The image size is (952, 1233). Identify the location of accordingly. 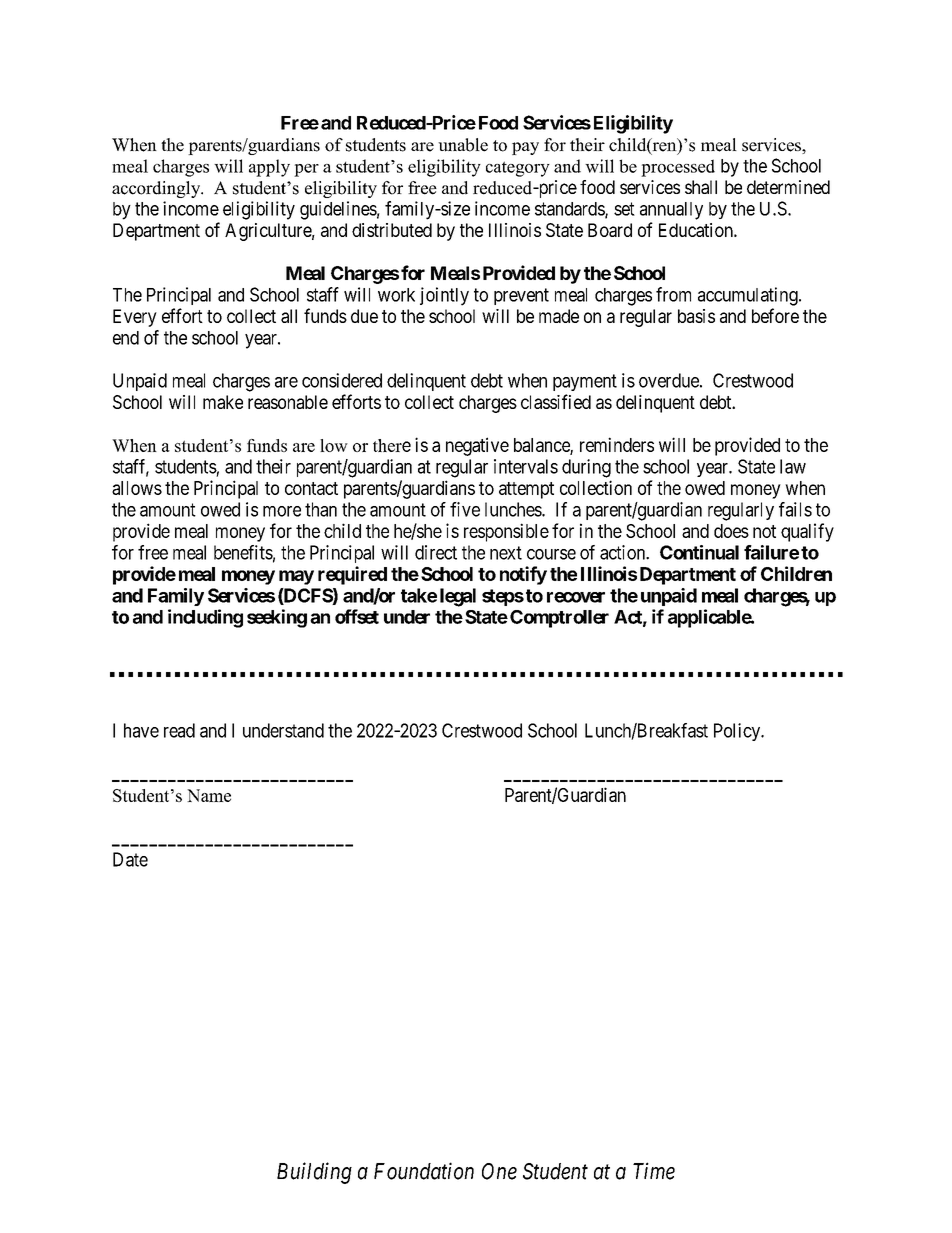
(157, 189).
